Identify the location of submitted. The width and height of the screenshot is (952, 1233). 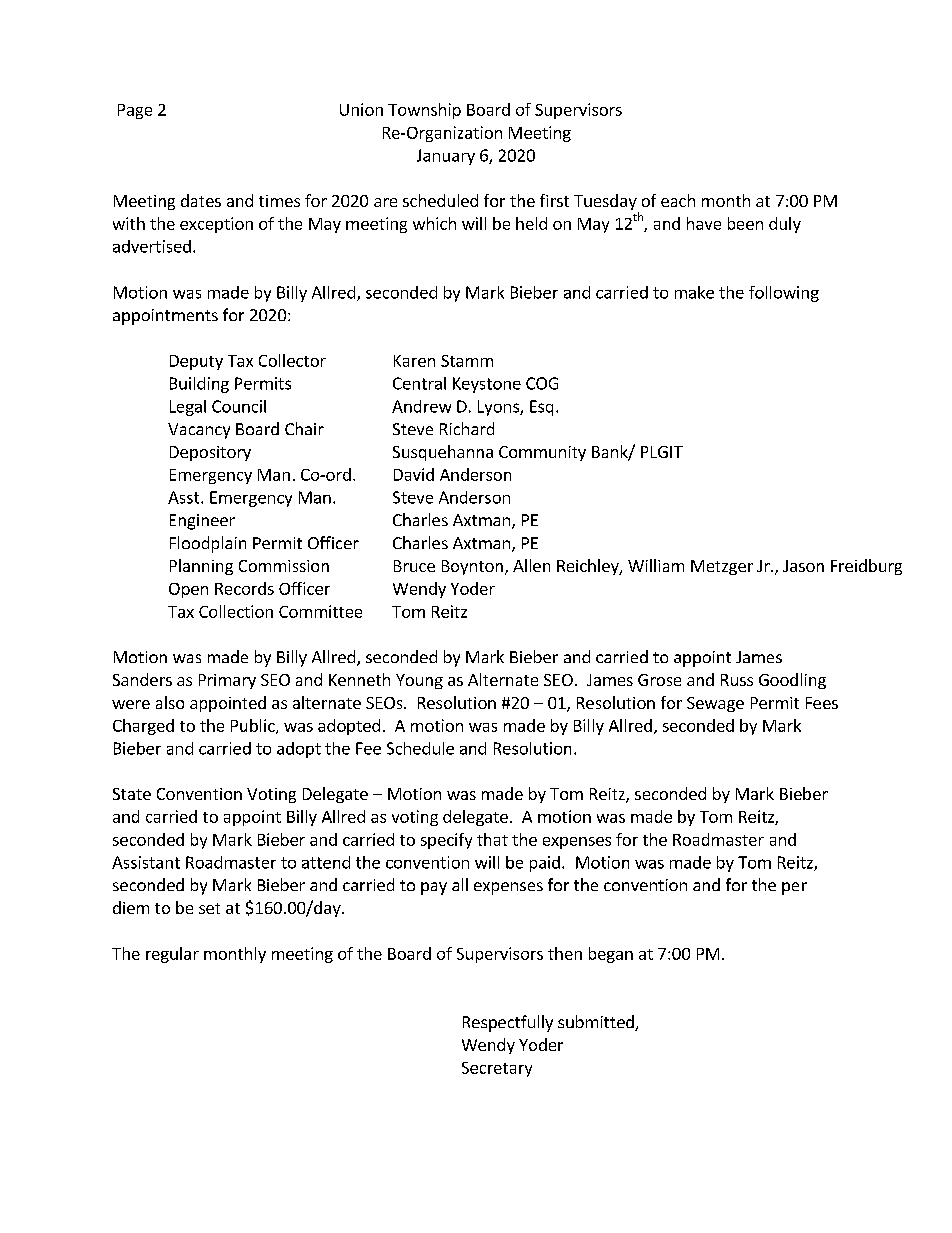
(597, 1023).
